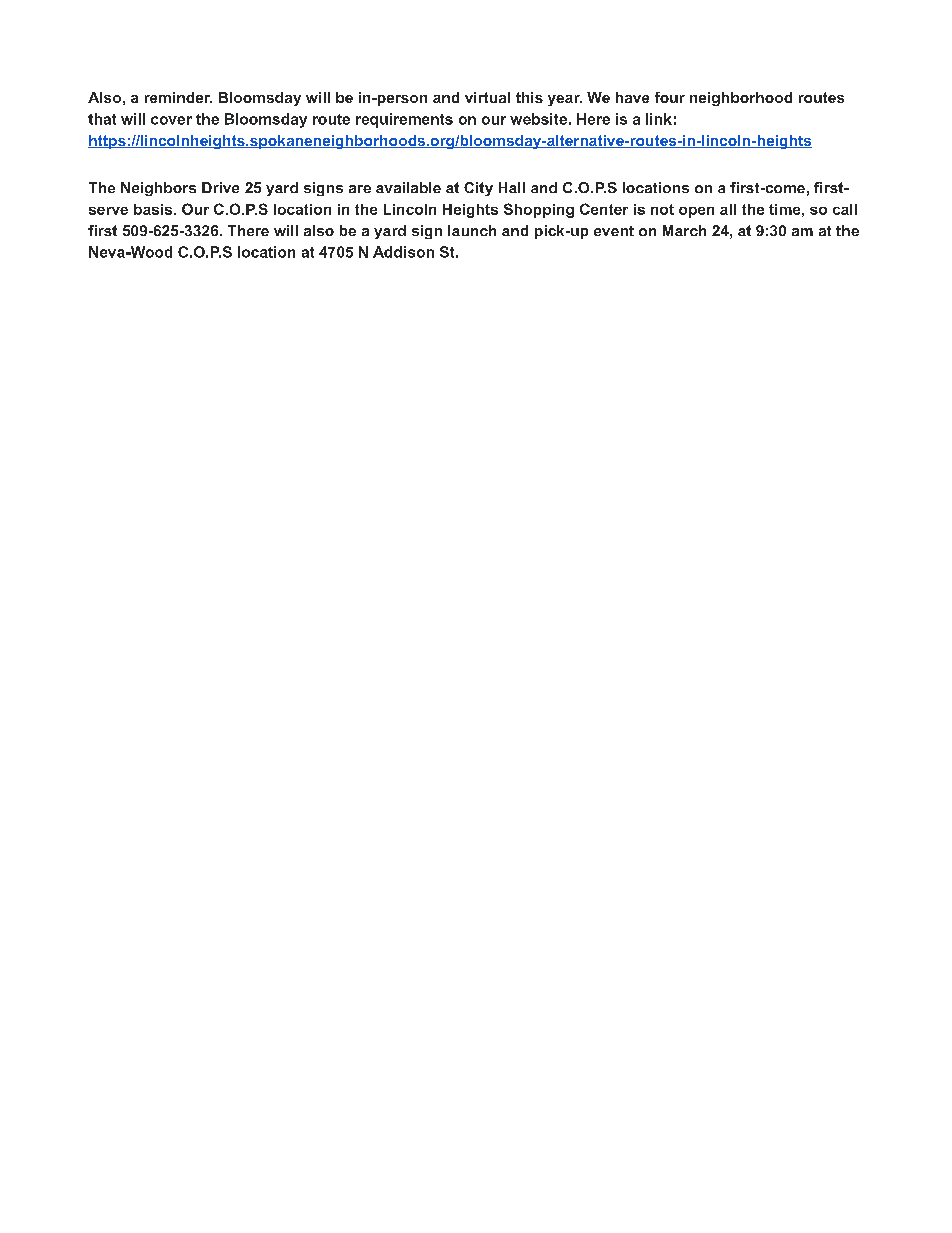  I want to click on Addison, so click(403, 252).
